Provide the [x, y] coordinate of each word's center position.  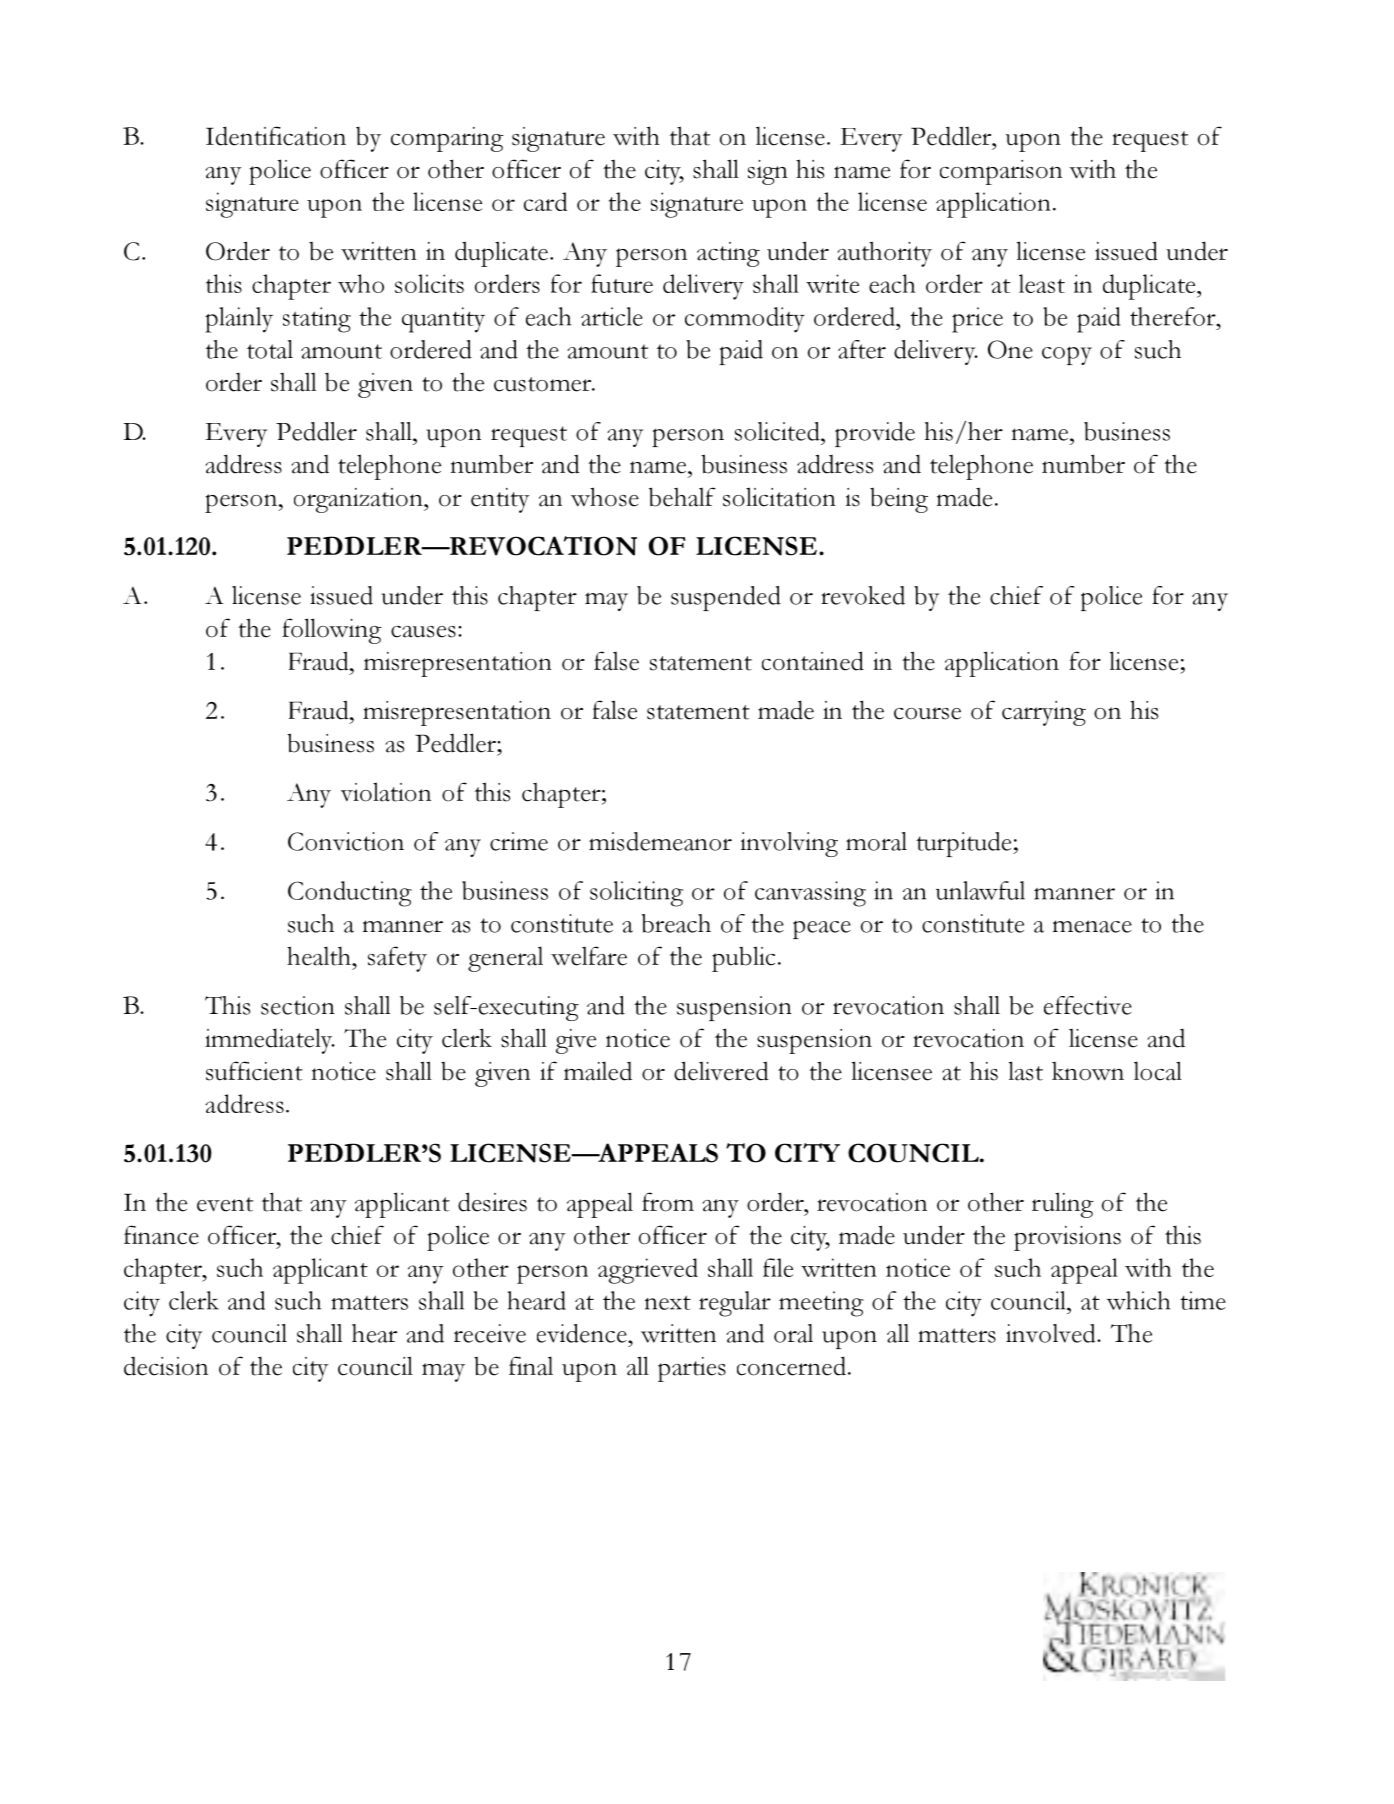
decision [166, 1366]
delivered [721, 1071]
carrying [1044, 713]
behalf [682, 497]
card [545, 201]
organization [359, 500]
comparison [1001, 172]
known [1088, 1071]
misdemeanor [660, 841]
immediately [270, 1041]
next [668, 1302]
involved [1052, 1333]
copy [1067, 355]
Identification [276, 136]
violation [386, 792]
